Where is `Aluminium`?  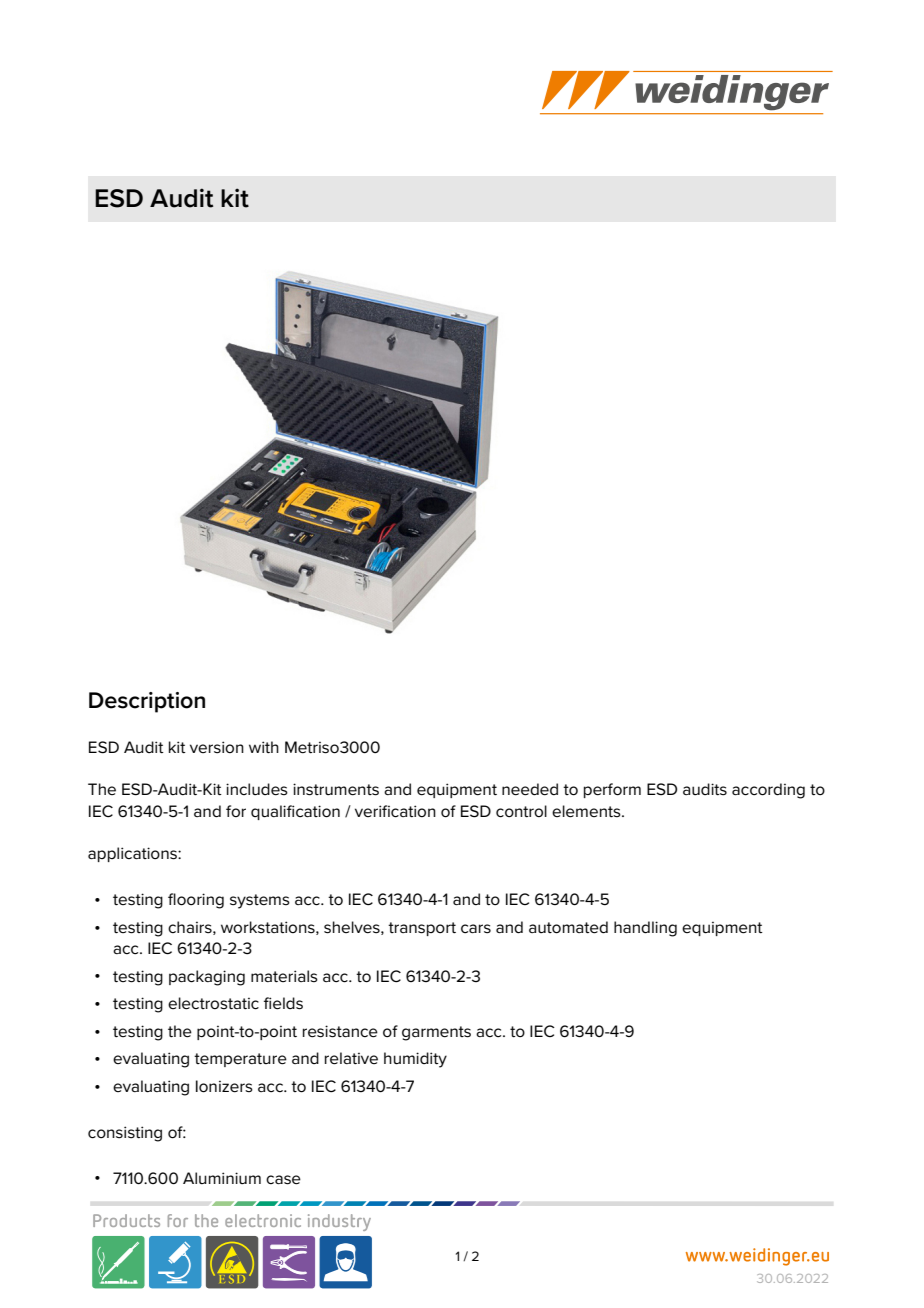 Aluminium is located at coordinates (222, 1178).
